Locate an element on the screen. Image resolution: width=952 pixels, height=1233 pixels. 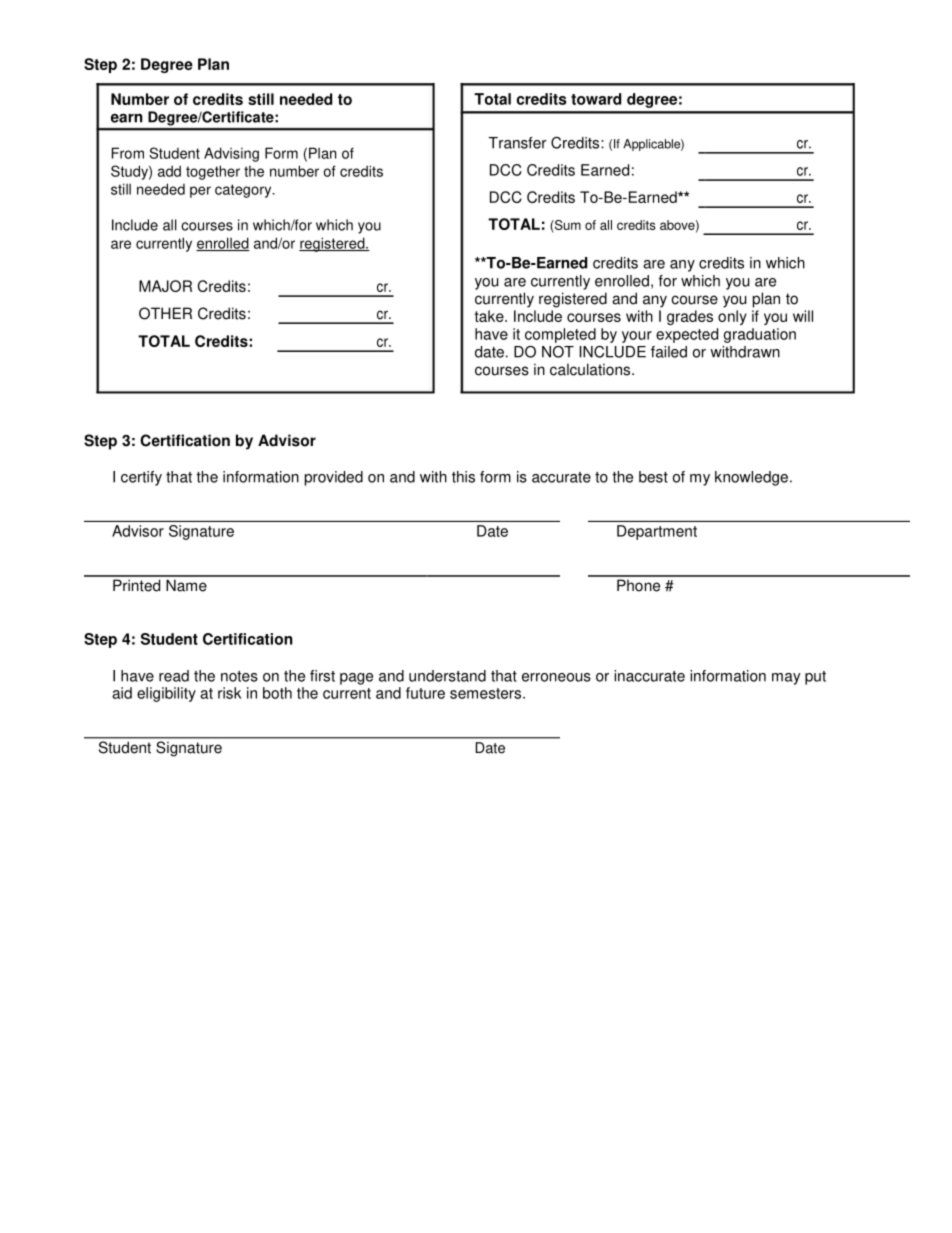
Transfer is located at coordinates (518, 143).
